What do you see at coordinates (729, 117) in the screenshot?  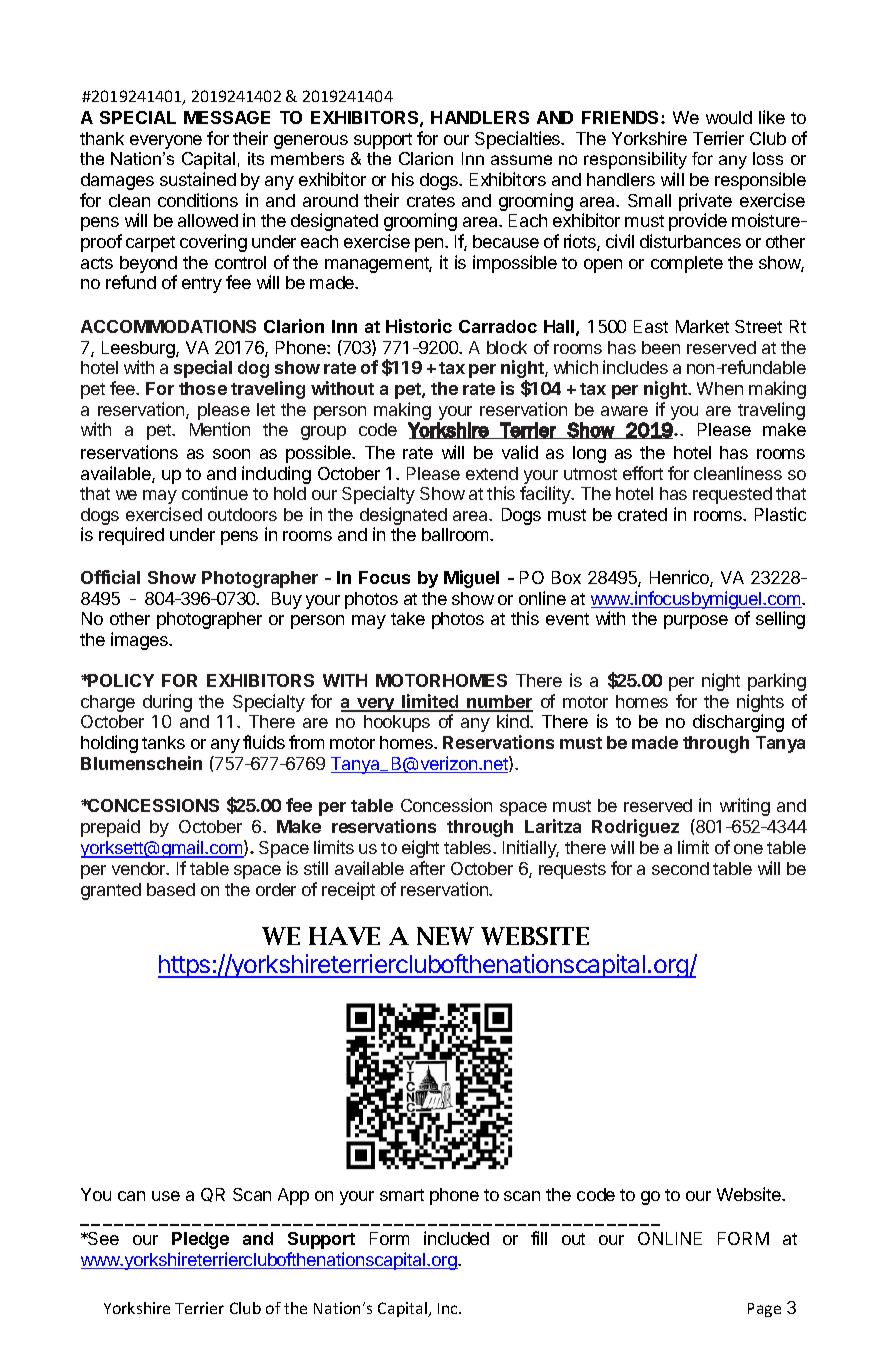 I see `would` at bounding box center [729, 117].
